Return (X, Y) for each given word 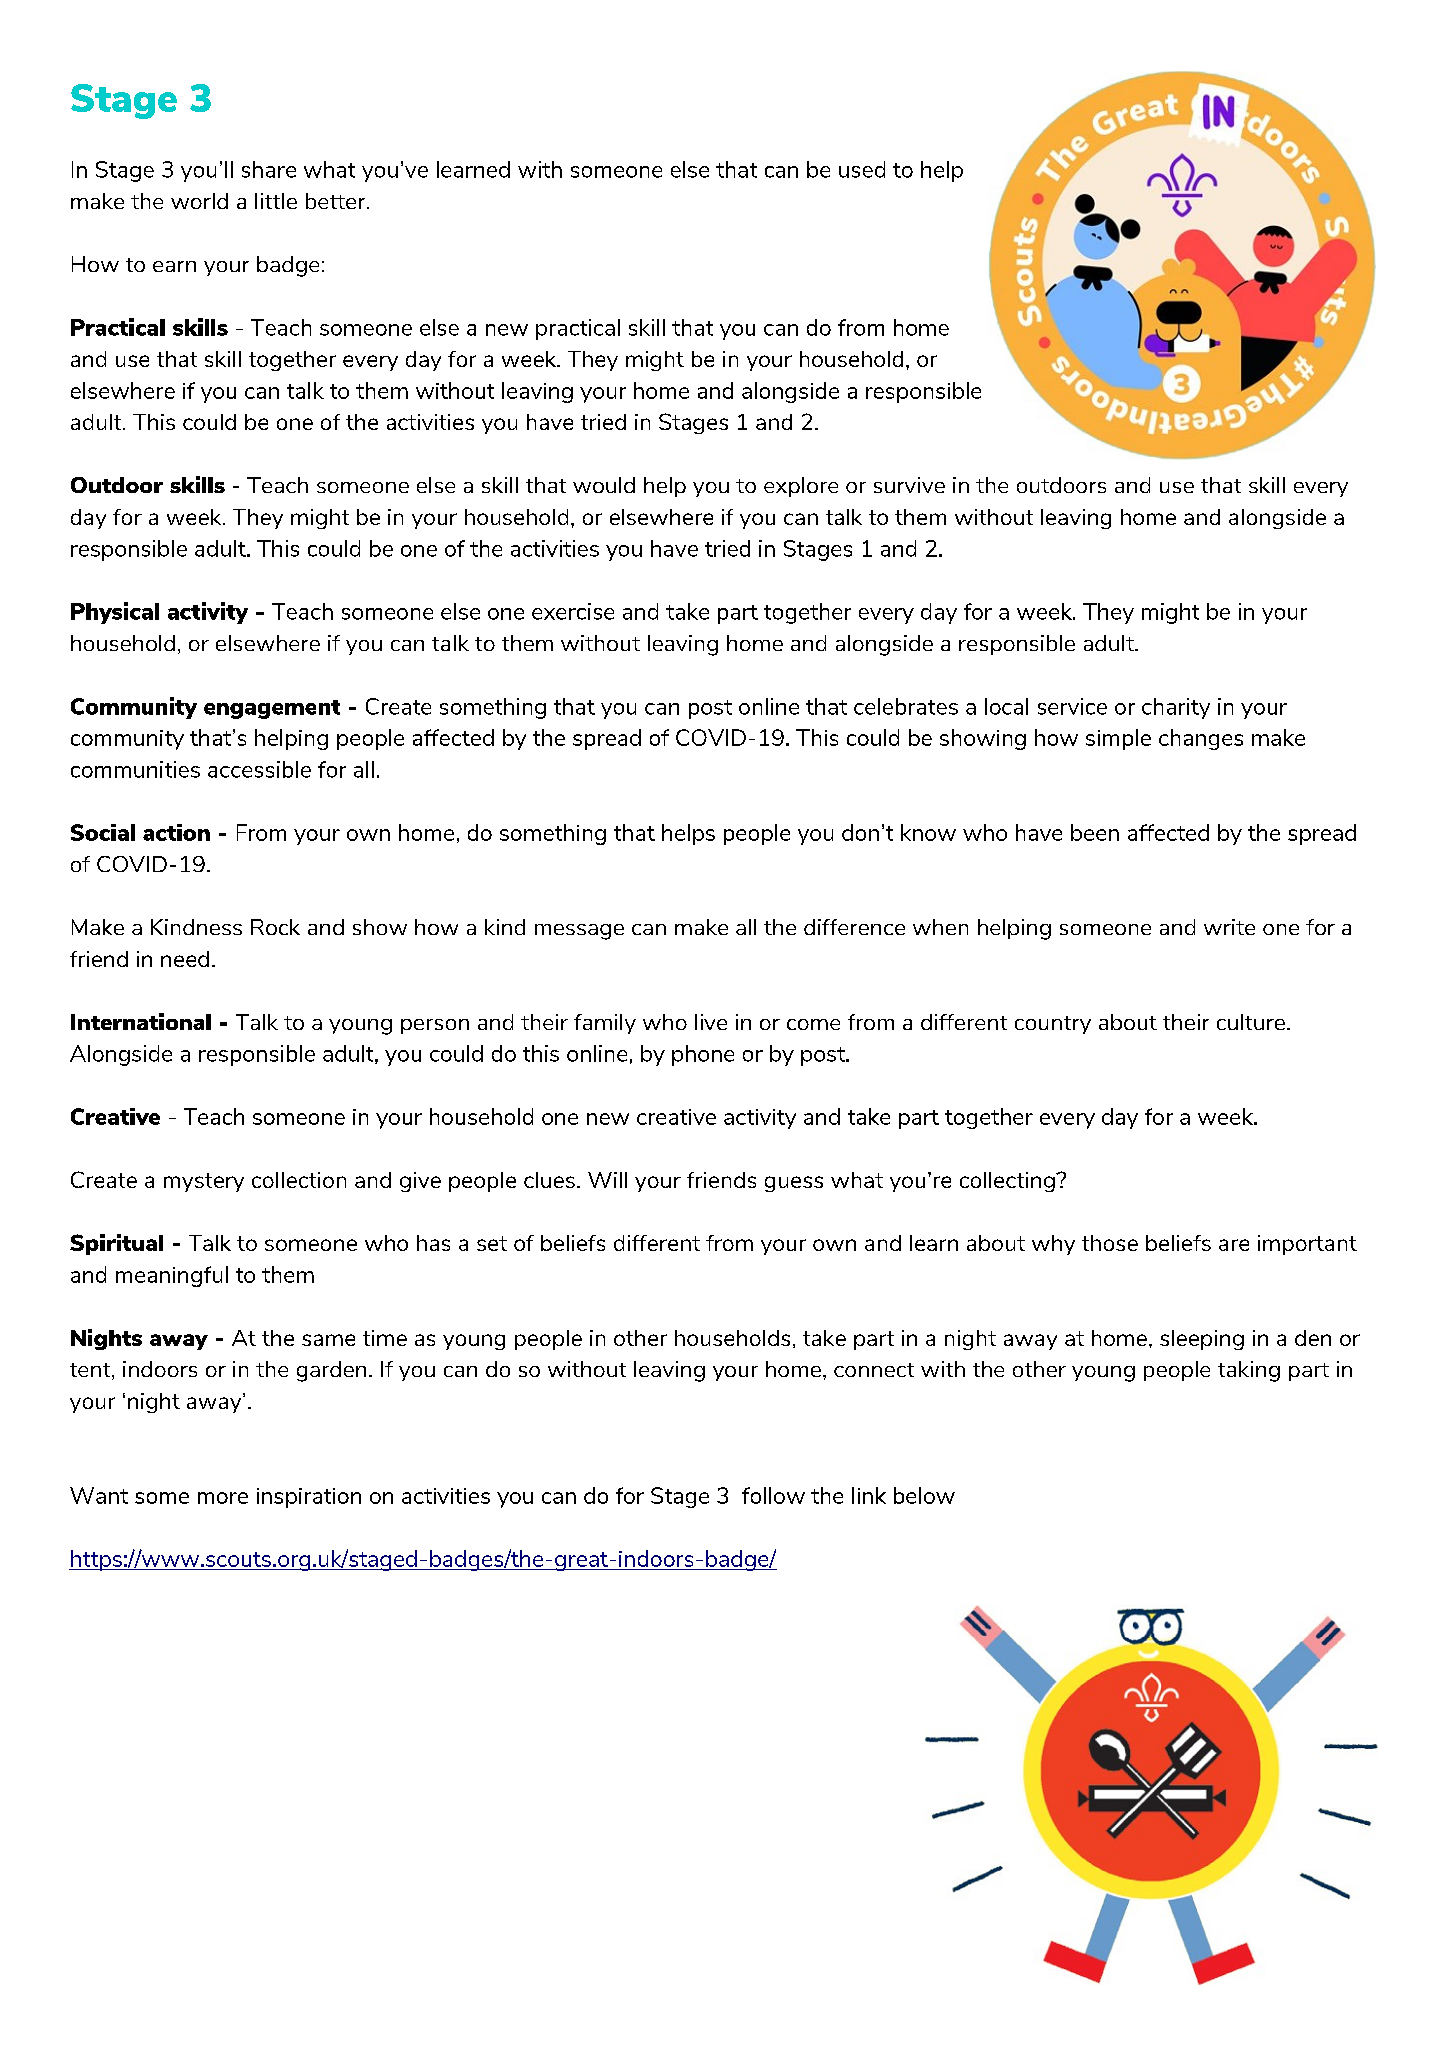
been (1095, 832)
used (862, 169)
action (176, 832)
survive (909, 485)
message (579, 932)
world (199, 201)
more (223, 1498)
